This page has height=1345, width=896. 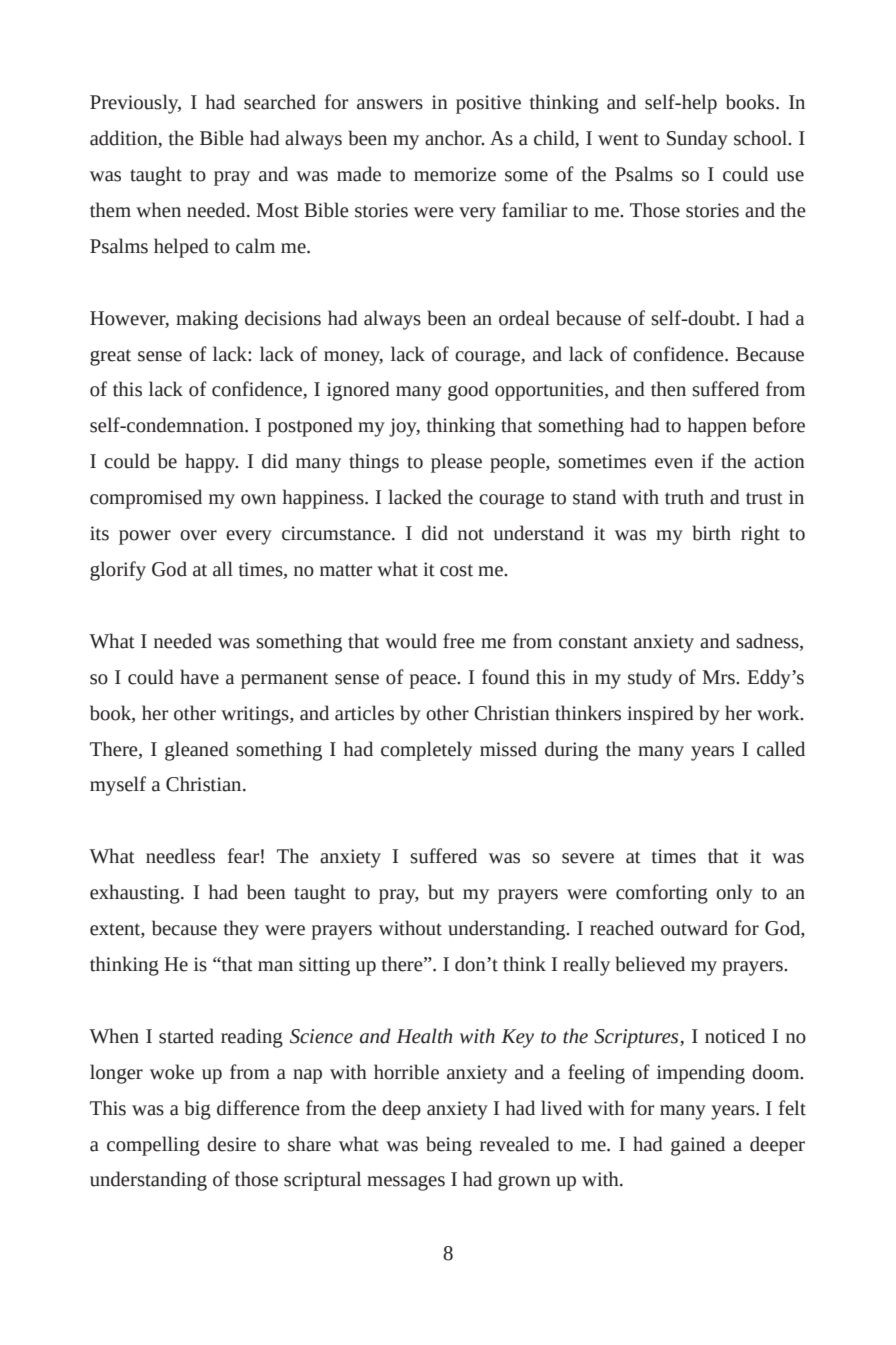 I want to click on being, so click(x=449, y=1146).
